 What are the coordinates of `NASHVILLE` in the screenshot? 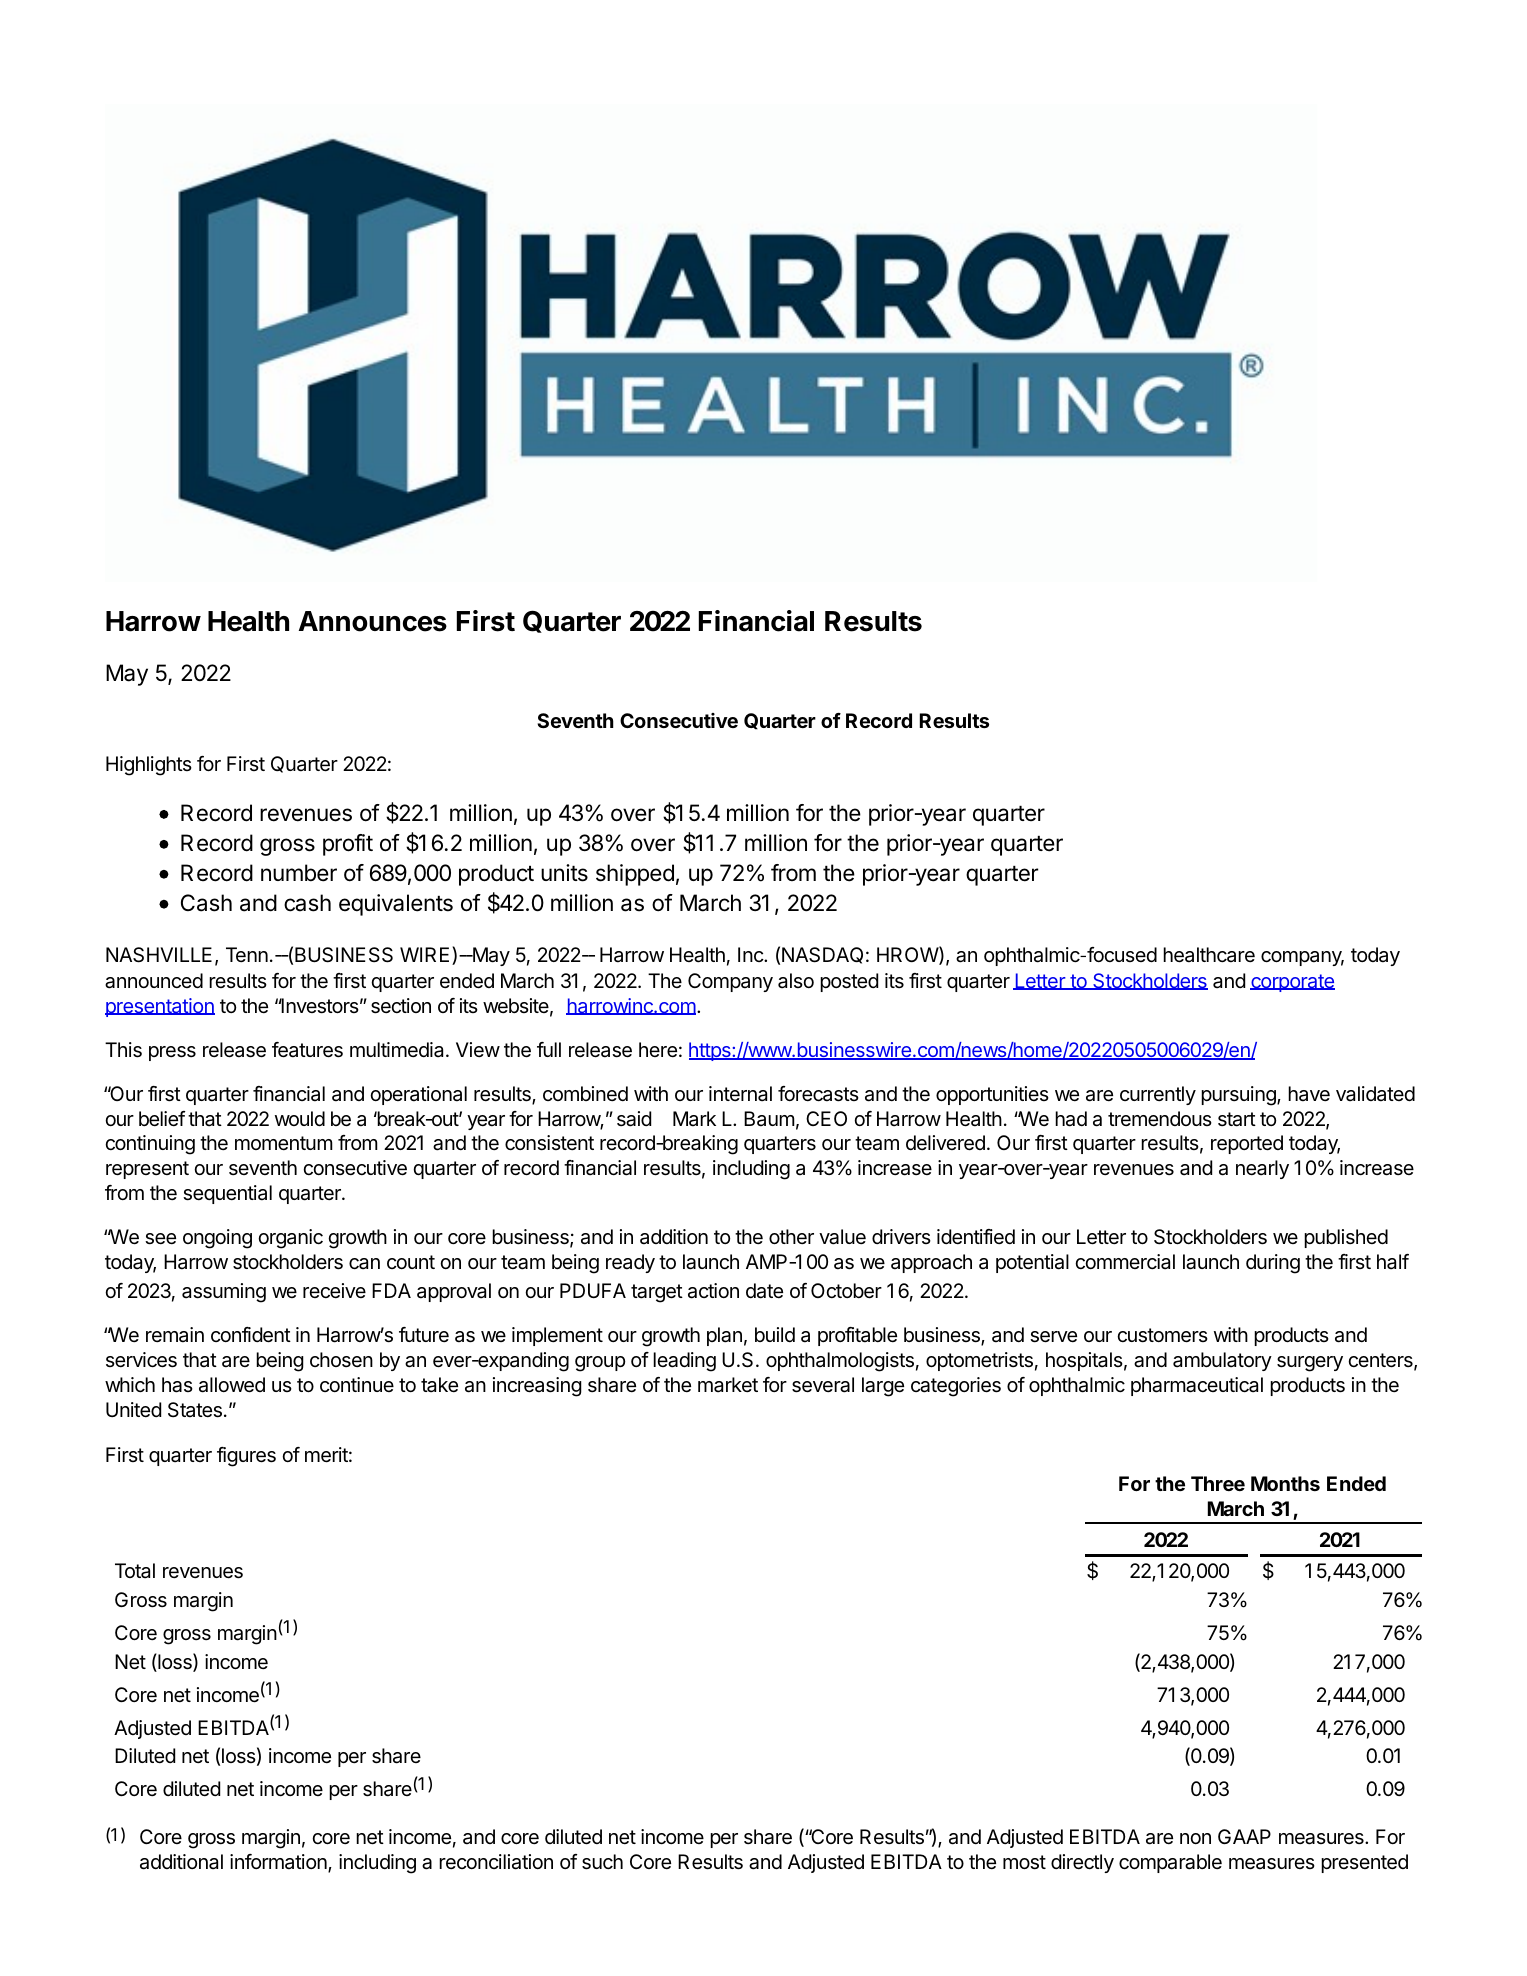 It's located at (159, 955).
